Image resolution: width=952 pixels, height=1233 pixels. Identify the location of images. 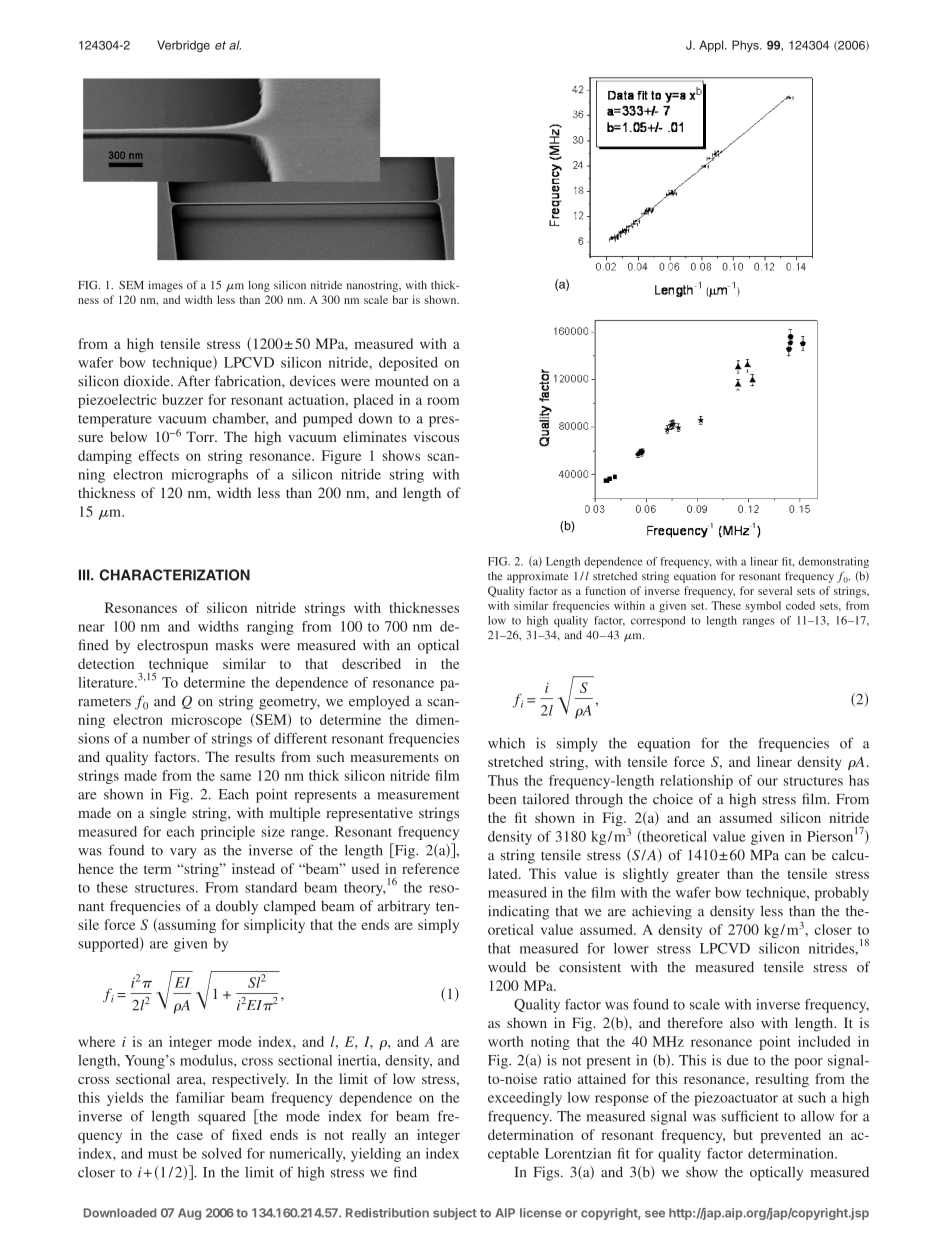
(166, 286).
